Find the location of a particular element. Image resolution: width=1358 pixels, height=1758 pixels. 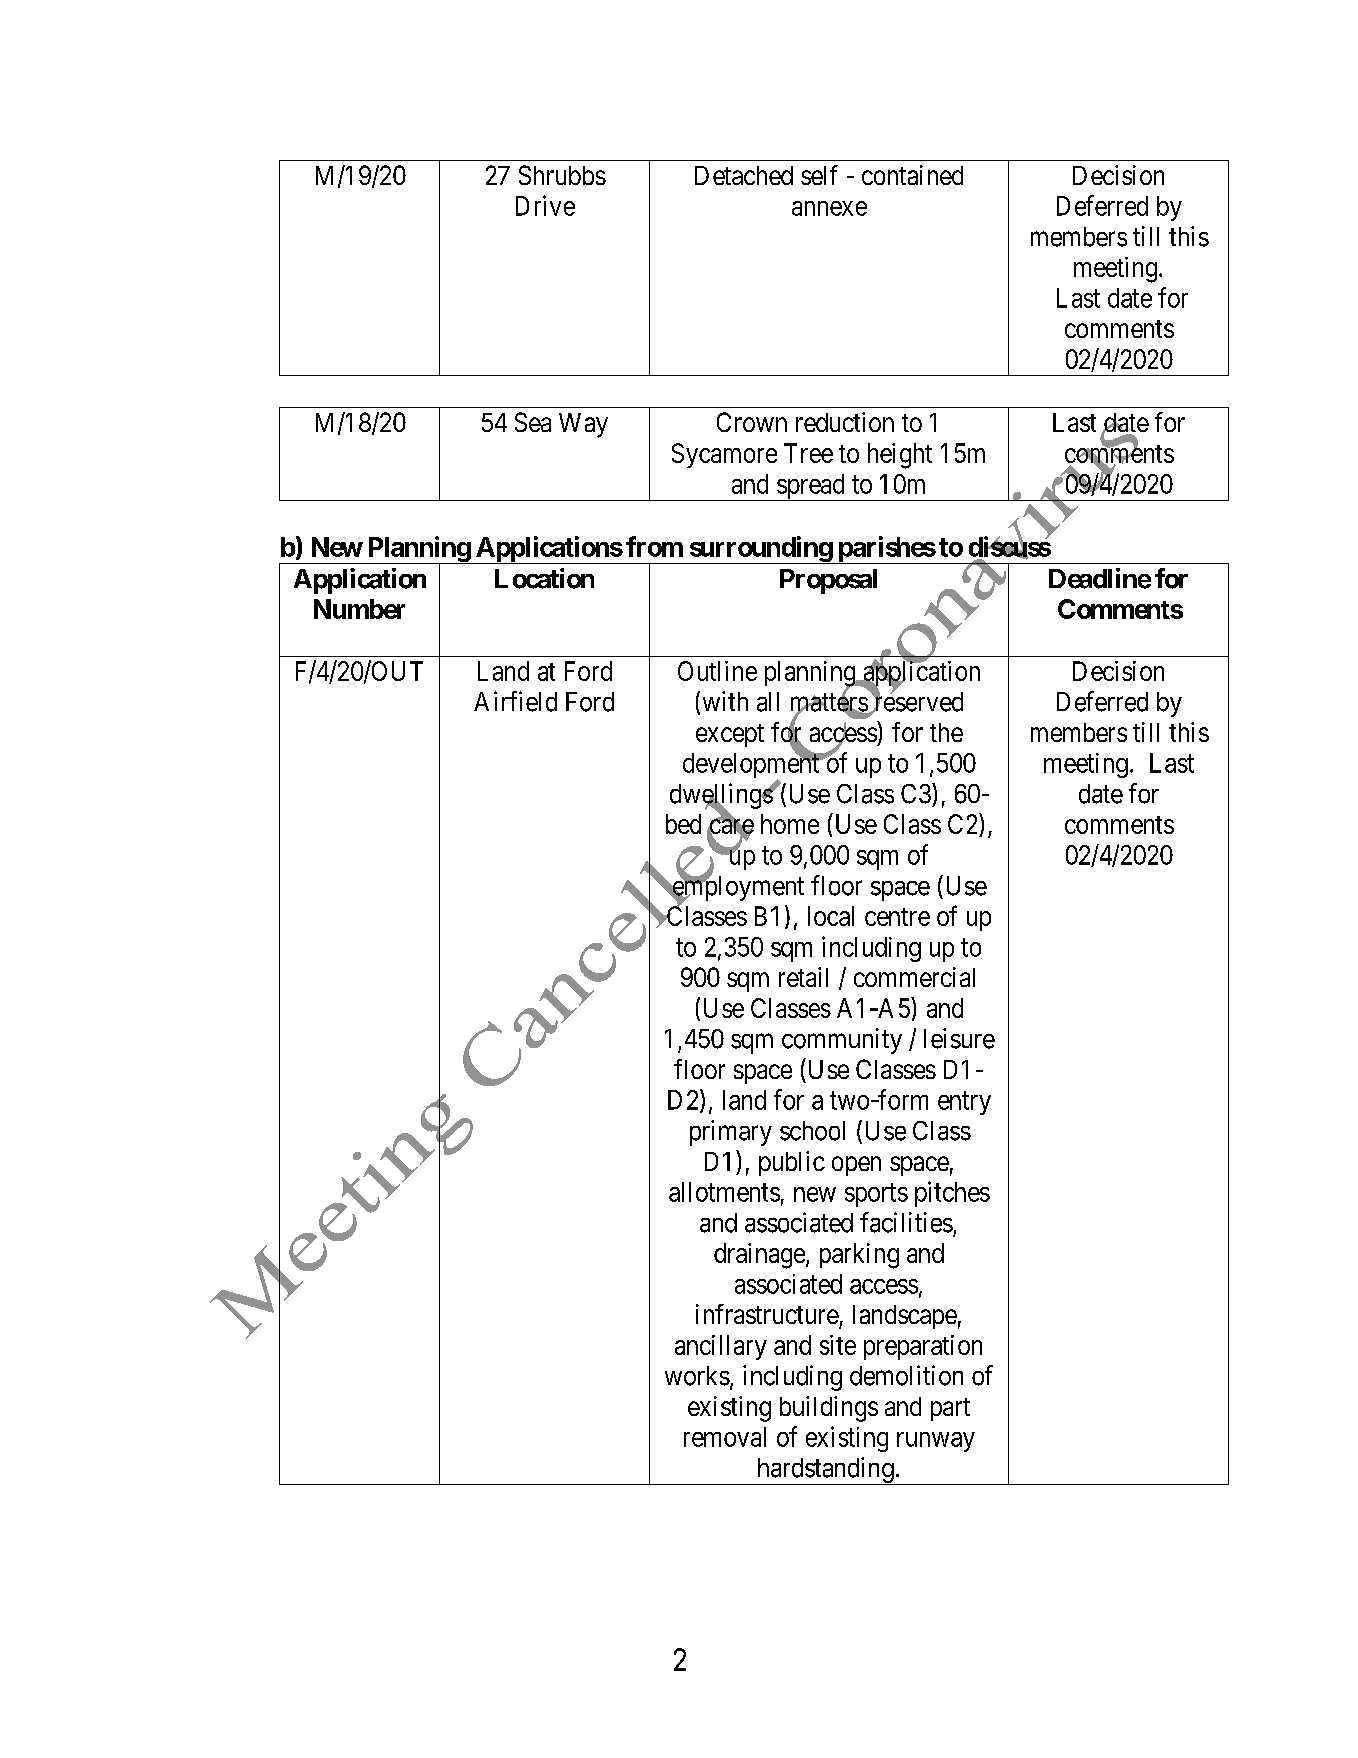

Airfield is located at coordinates (515, 701).
